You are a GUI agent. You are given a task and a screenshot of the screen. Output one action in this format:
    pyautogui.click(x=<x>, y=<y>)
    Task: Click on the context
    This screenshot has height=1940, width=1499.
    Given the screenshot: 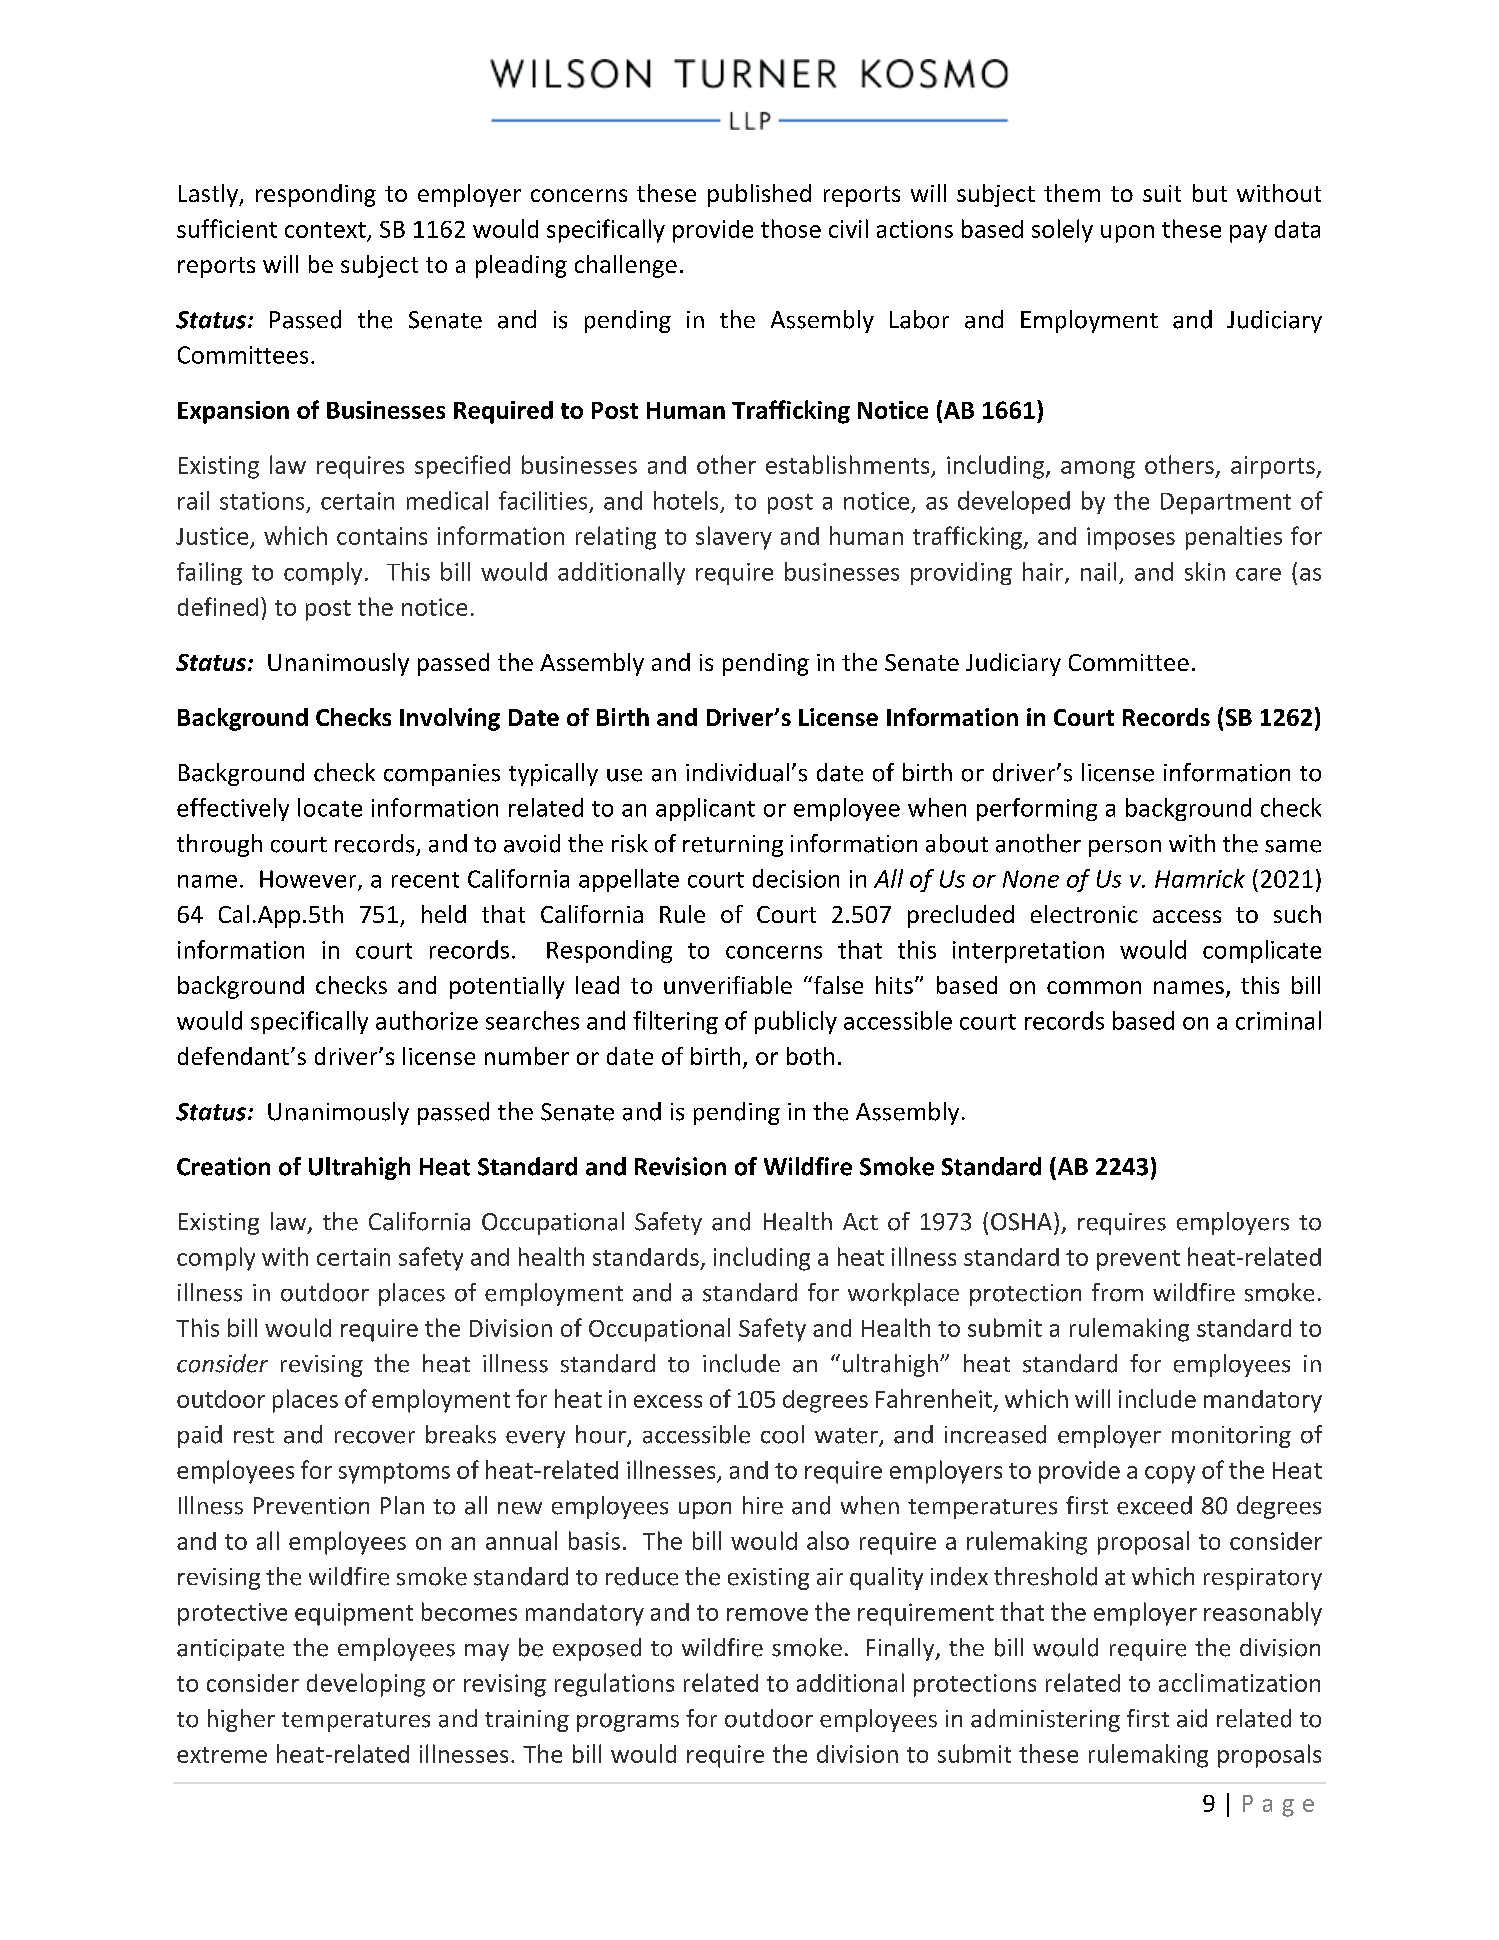 What is the action you would take?
    pyautogui.click(x=325, y=230)
